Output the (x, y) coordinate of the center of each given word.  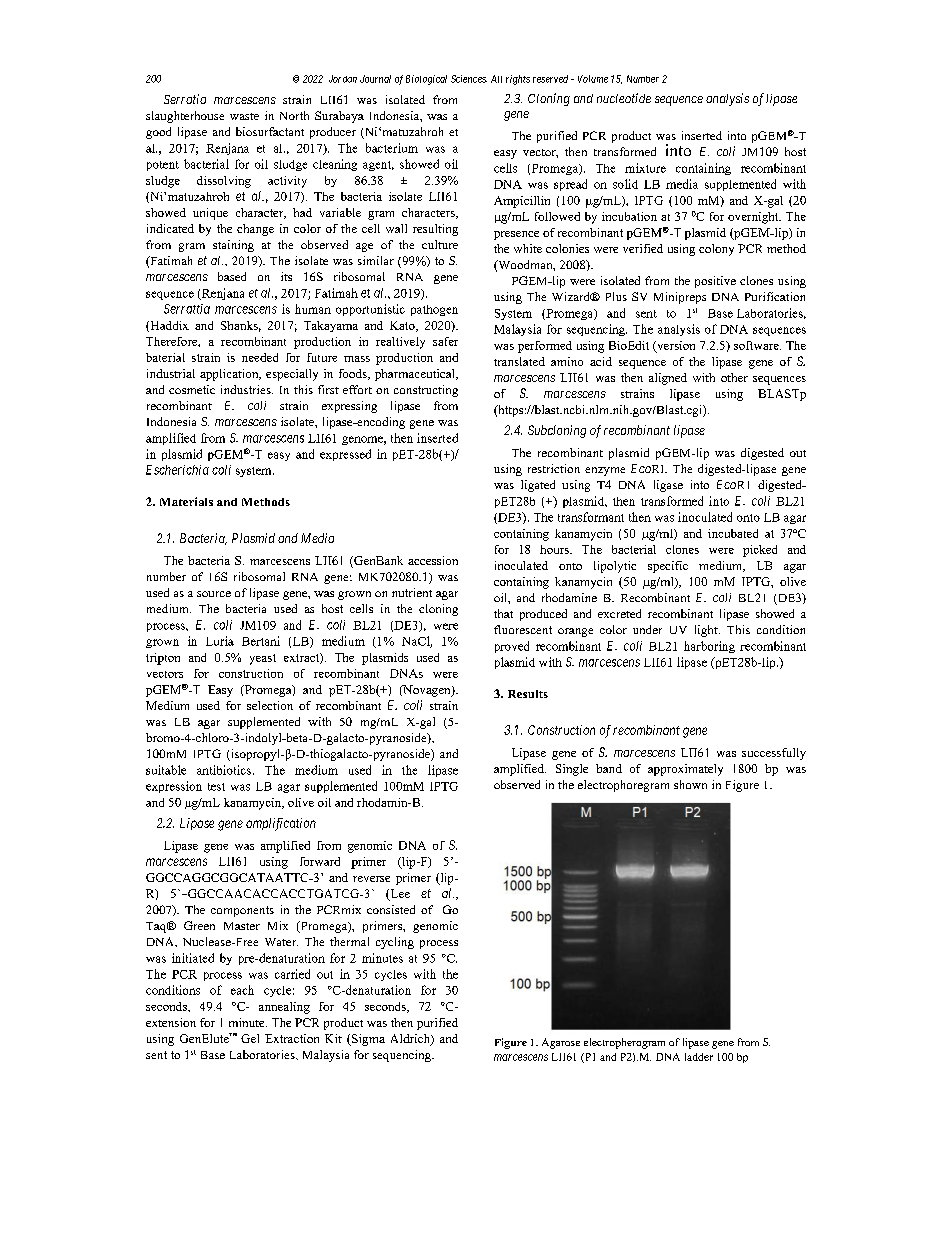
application (230, 375)
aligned (668, 379)
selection (270, 705)
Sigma (367, 1040)
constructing (426, 391)
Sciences (469, 79)
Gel (250, 1038)
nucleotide (624, 98)
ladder (699, 1057)
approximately (685, 770)
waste (244, 116)
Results (528, 694)
